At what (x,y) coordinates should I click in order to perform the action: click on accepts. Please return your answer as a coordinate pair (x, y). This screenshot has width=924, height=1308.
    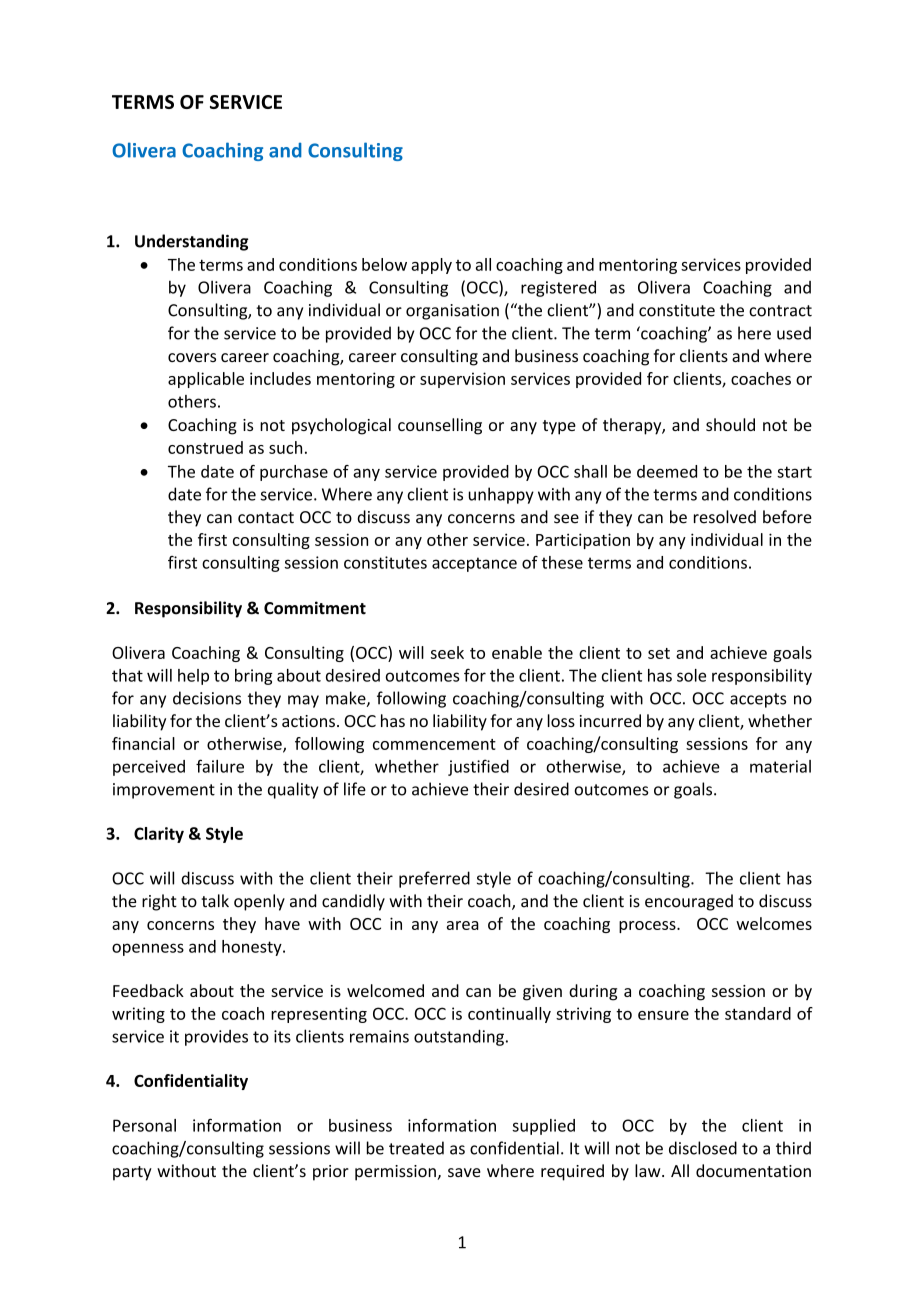
    Looking at the image, I should click on (758, 700).
